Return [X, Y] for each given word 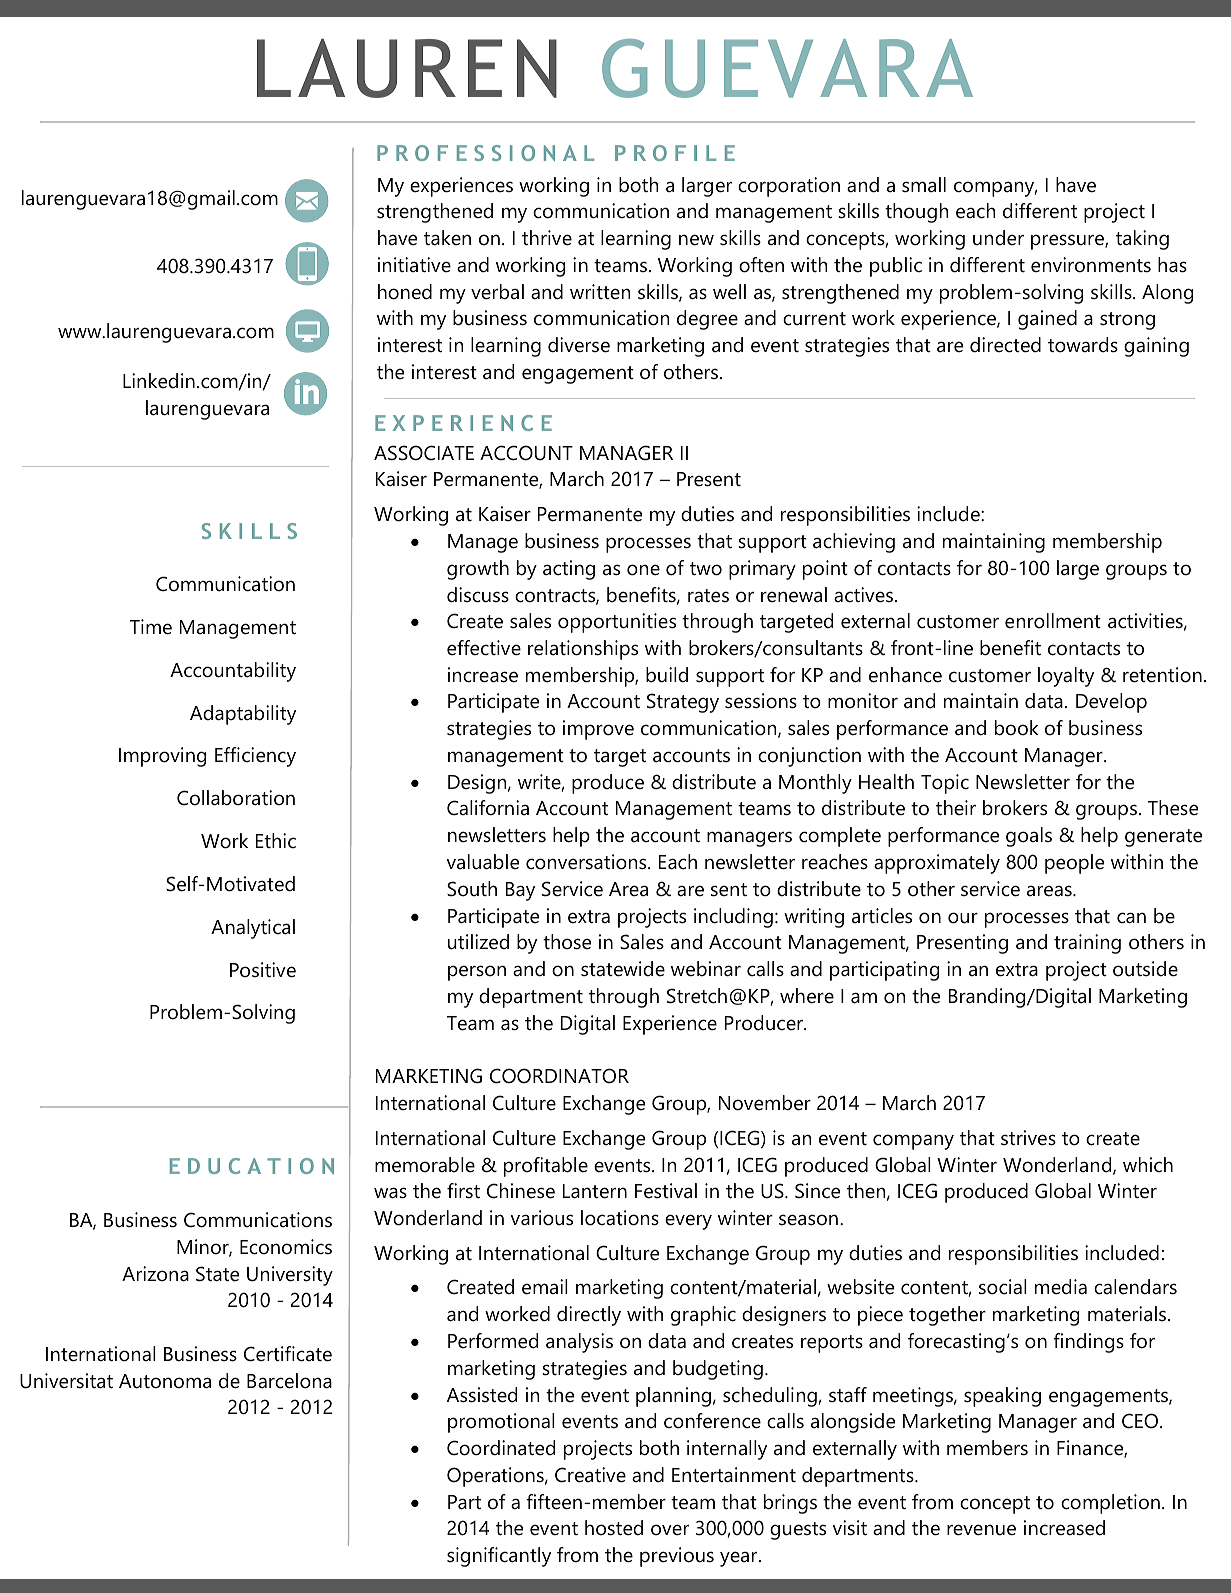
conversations [587, 862]
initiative [414, 265]
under [998, 238]
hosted [614, 1528]
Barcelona [289, 1381]
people [1074, 864]
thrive [547, 238]
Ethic [276, 841]
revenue [981, 1530]
